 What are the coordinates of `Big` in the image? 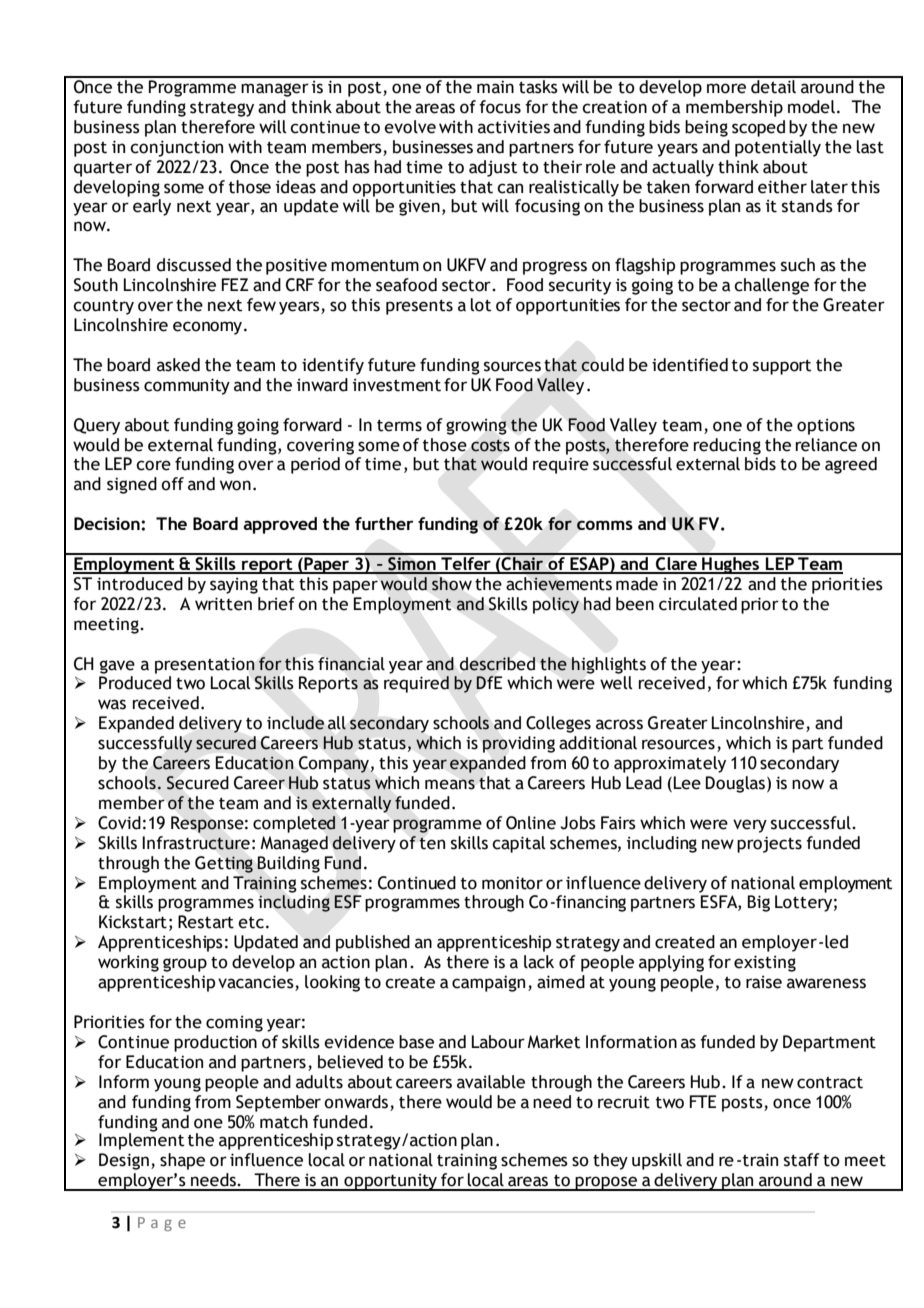 It's located at (759, 903).
